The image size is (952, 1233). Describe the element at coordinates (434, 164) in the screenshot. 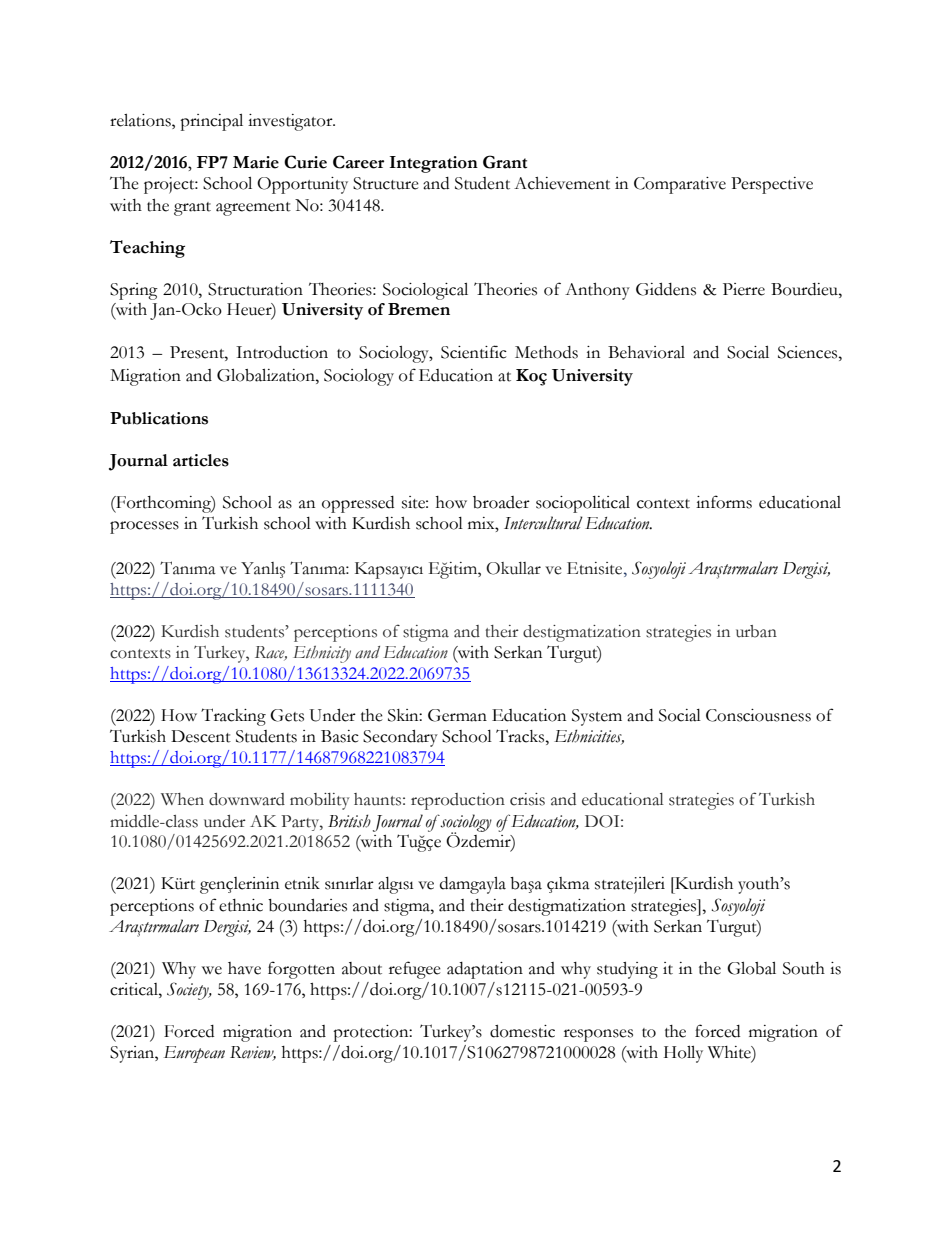

I see `Integration` at that location.
